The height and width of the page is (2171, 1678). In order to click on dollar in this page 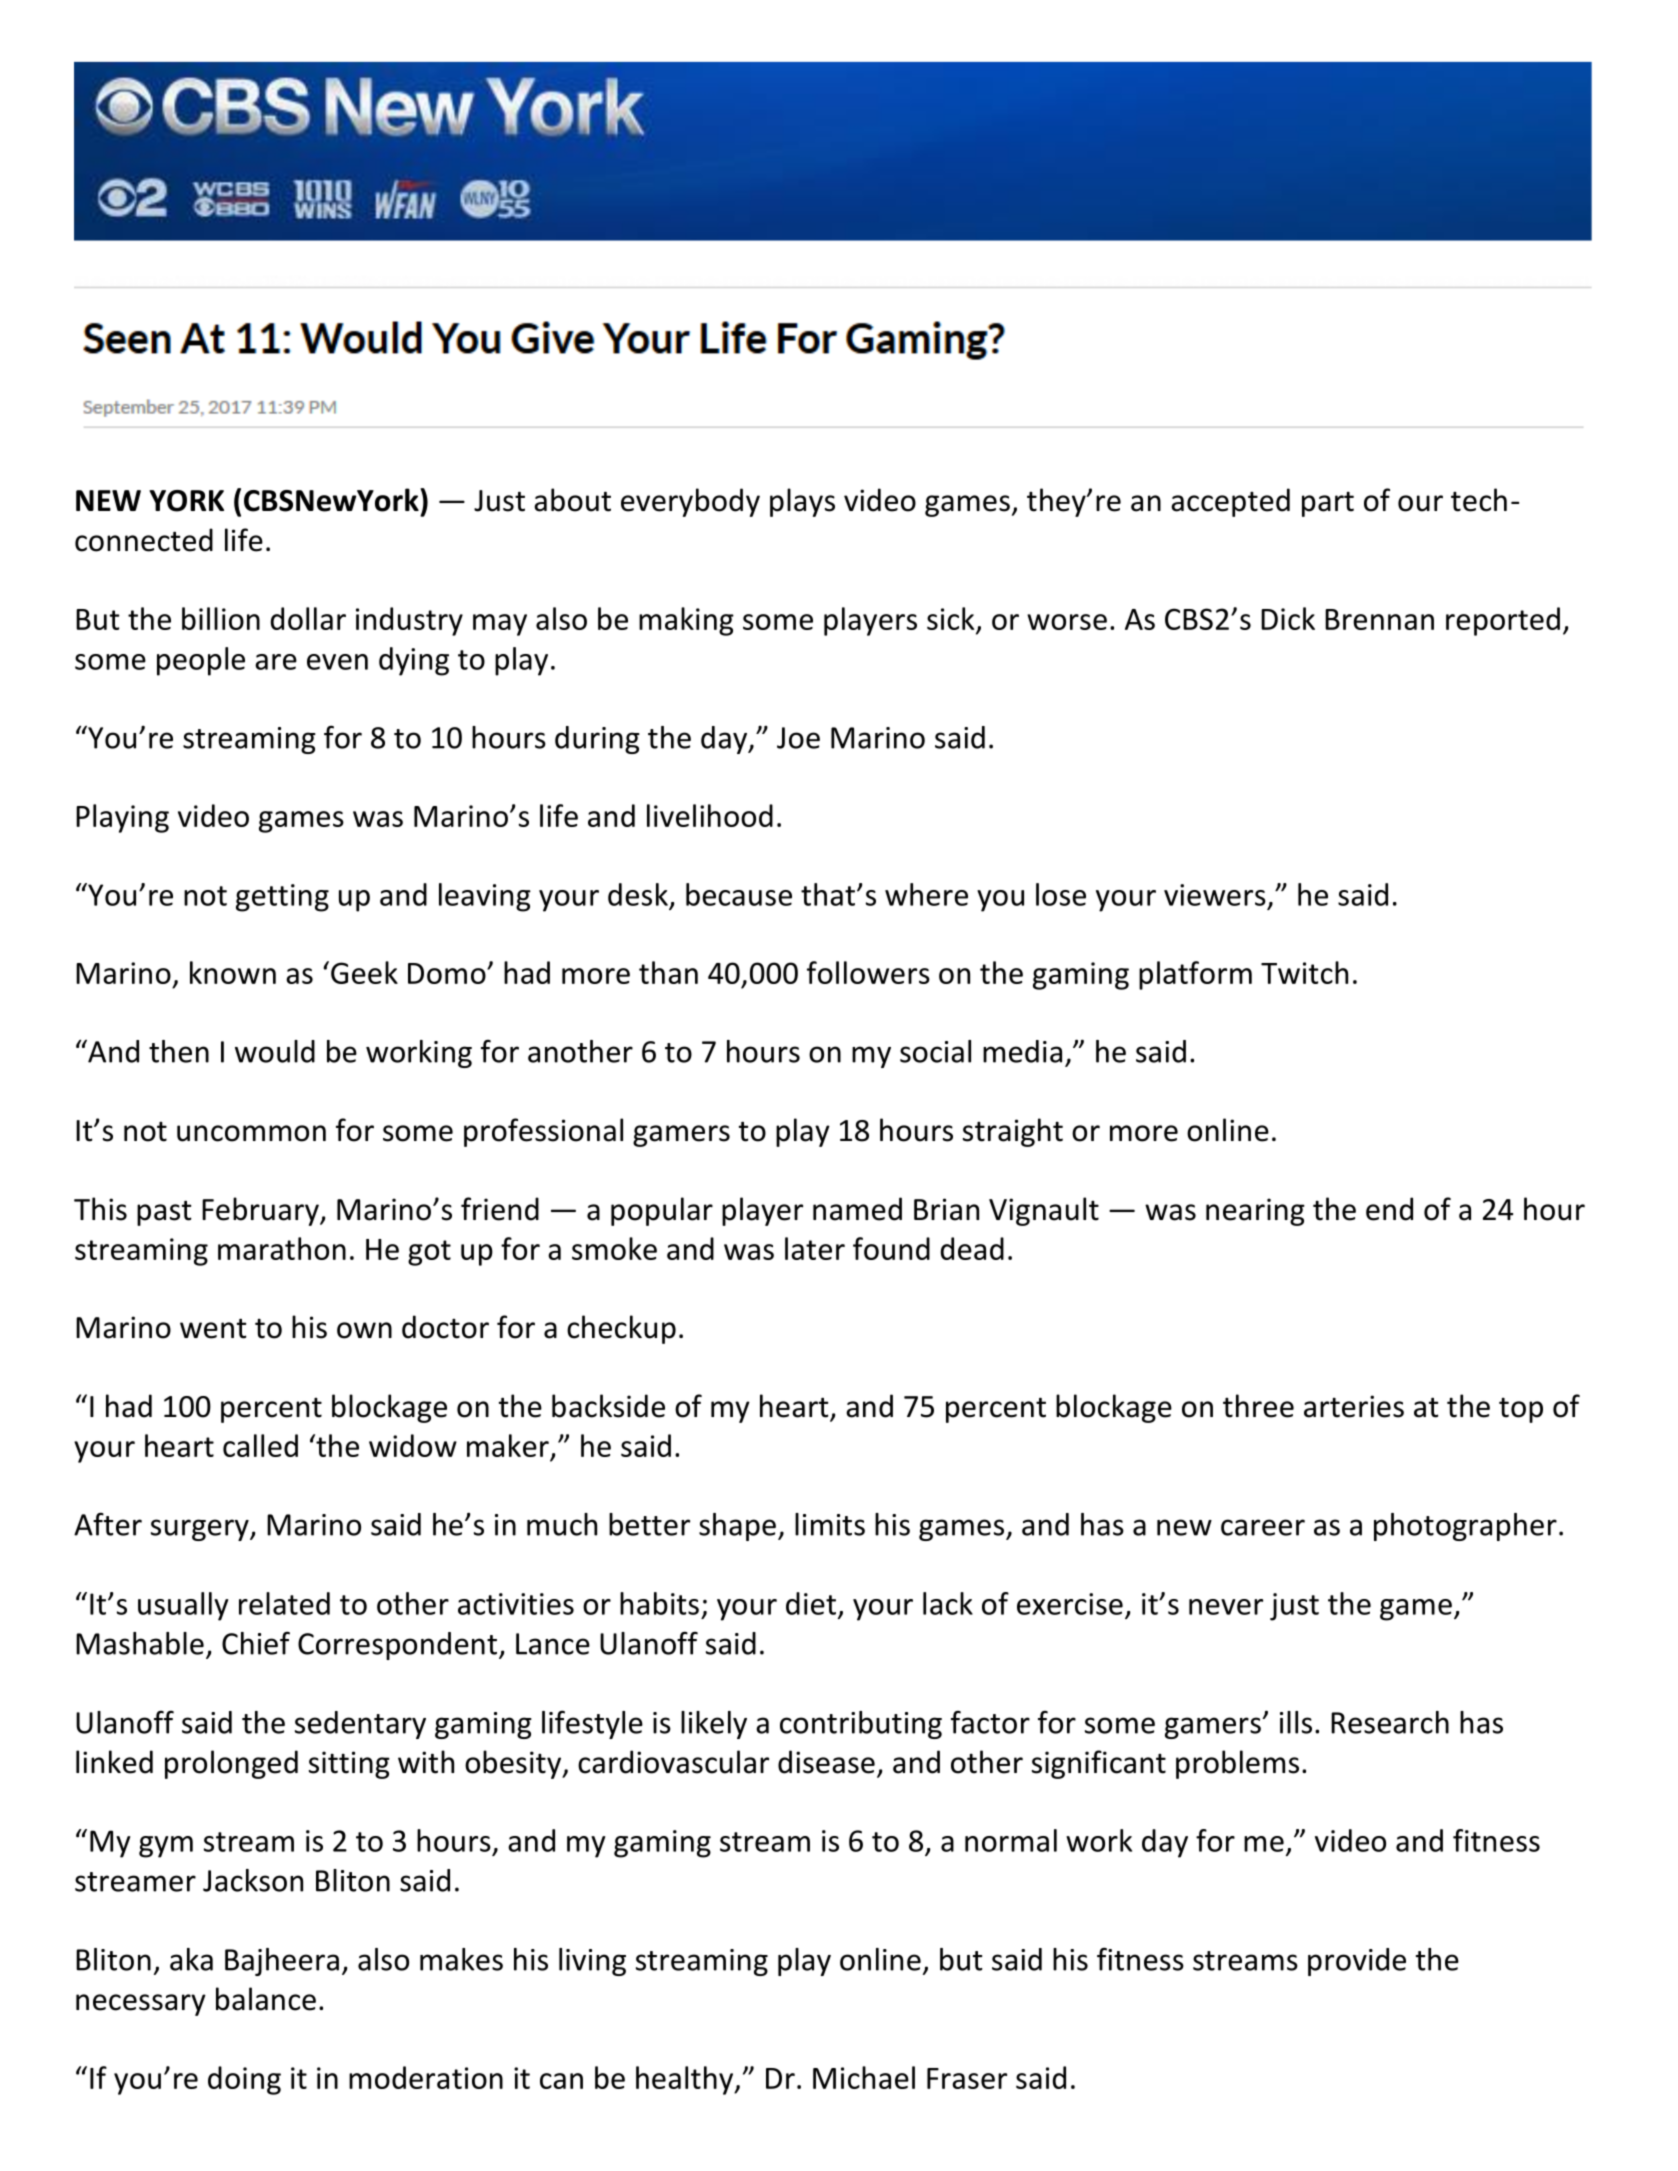, I will do `click(308, 618)`.
